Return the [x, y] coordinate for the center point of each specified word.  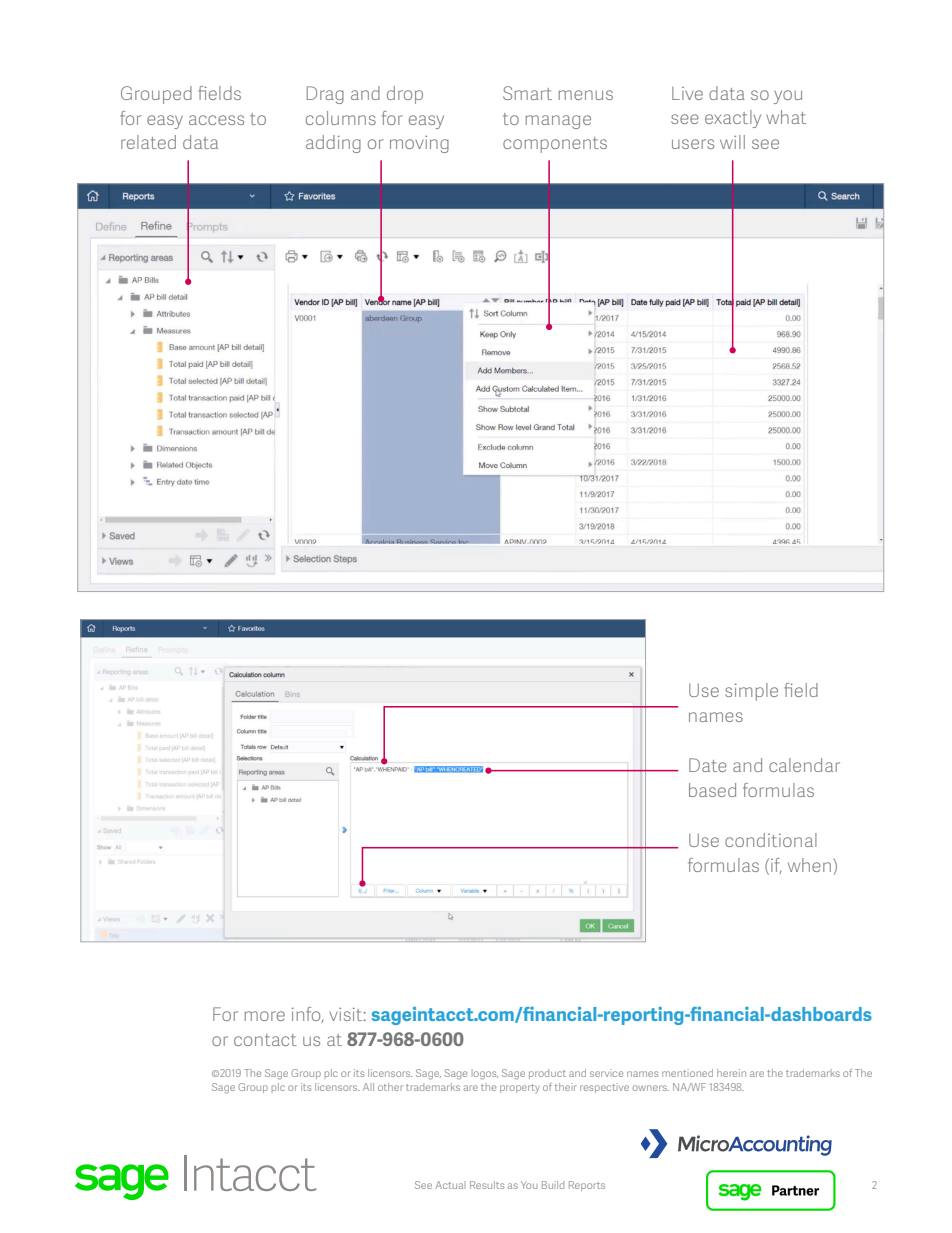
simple [751, 692]
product [547, 1074]
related [148, 142]
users [693, 144]
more [265, 1016]
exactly [733, 119]
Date [708, 765]
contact [265, 1040]
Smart [527, 93]
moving [419, 144]
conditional [771, 840]
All [368, 1087]
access [216, 120]
